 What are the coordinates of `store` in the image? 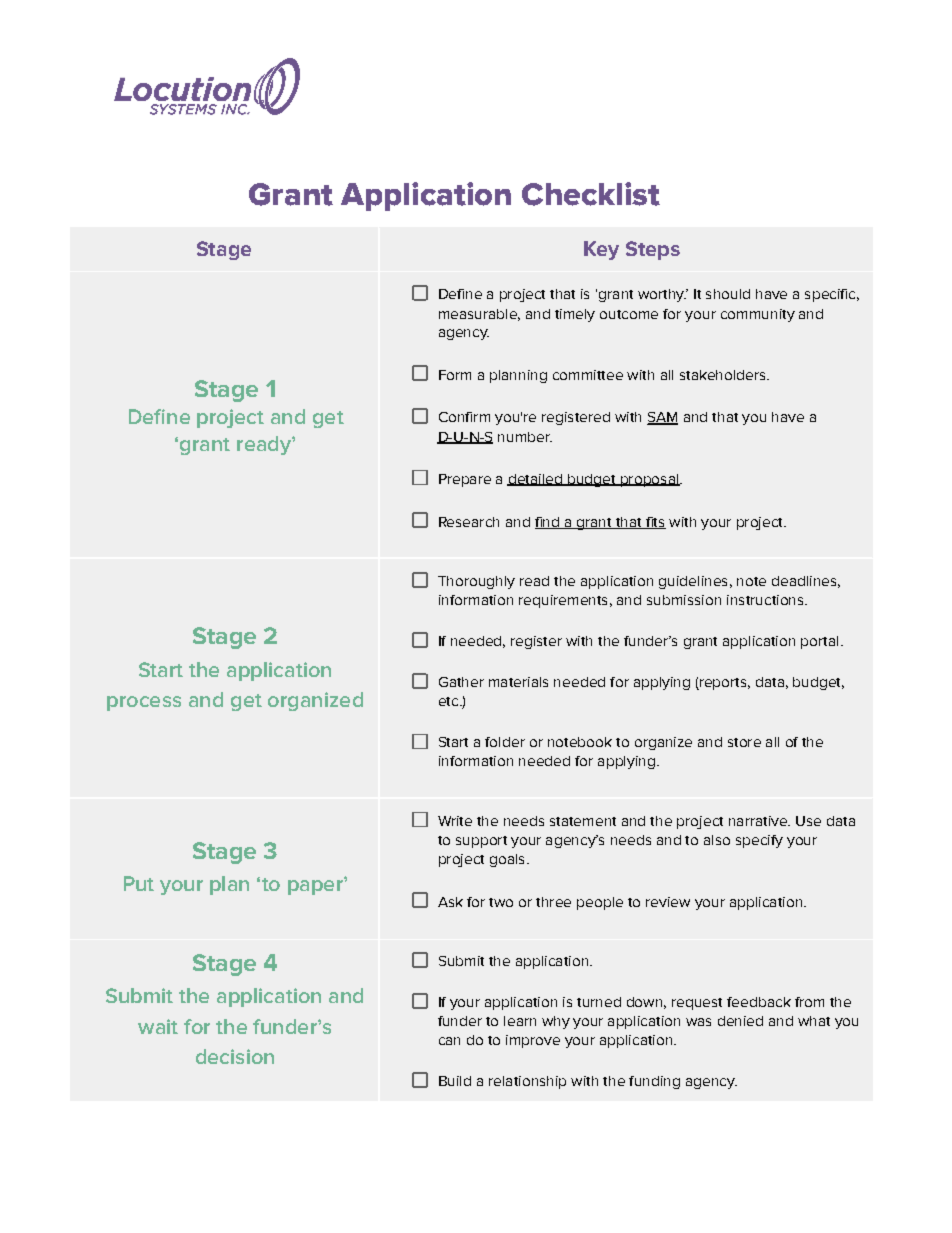 It's located at (744, 742).
